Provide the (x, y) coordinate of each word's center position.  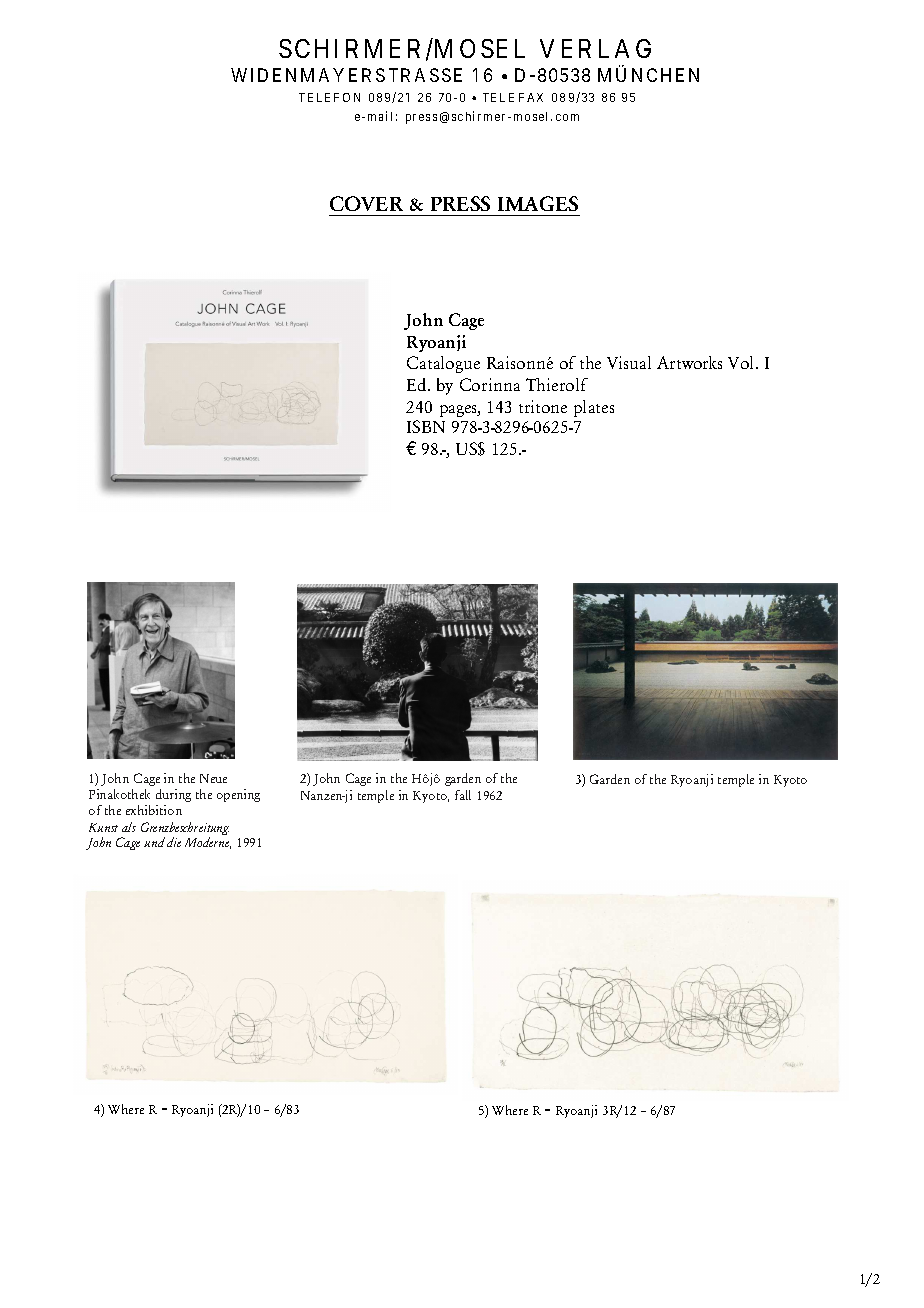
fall (463, 795)
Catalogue (443, 364)
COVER (366, 203)
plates (594, 408)
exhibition (154, 810)
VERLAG (595, 48)
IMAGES (538, 203)
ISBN (426, 426)
